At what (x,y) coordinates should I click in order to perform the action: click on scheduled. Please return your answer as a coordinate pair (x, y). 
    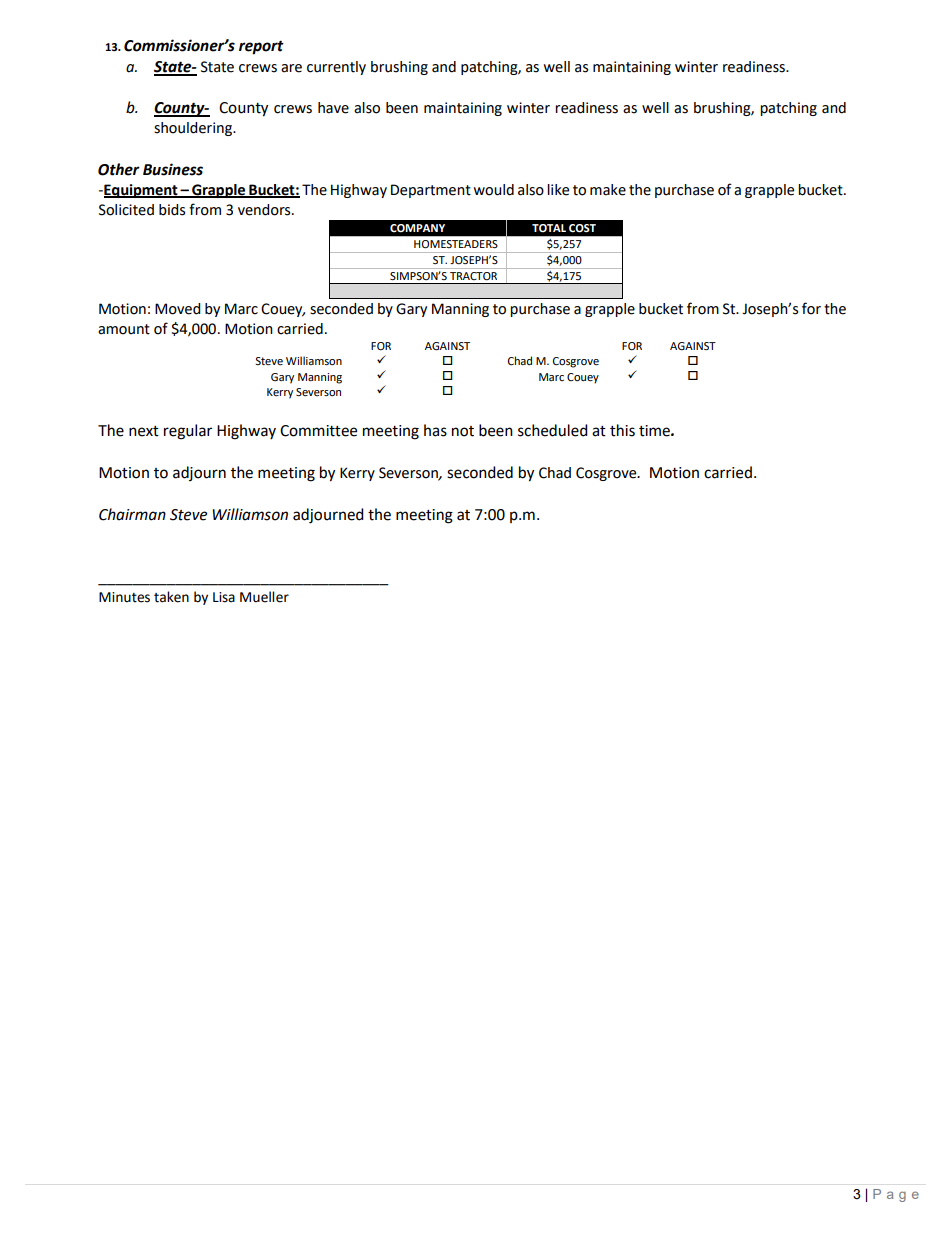
    Looking at the image, I should click on (553, 430).
